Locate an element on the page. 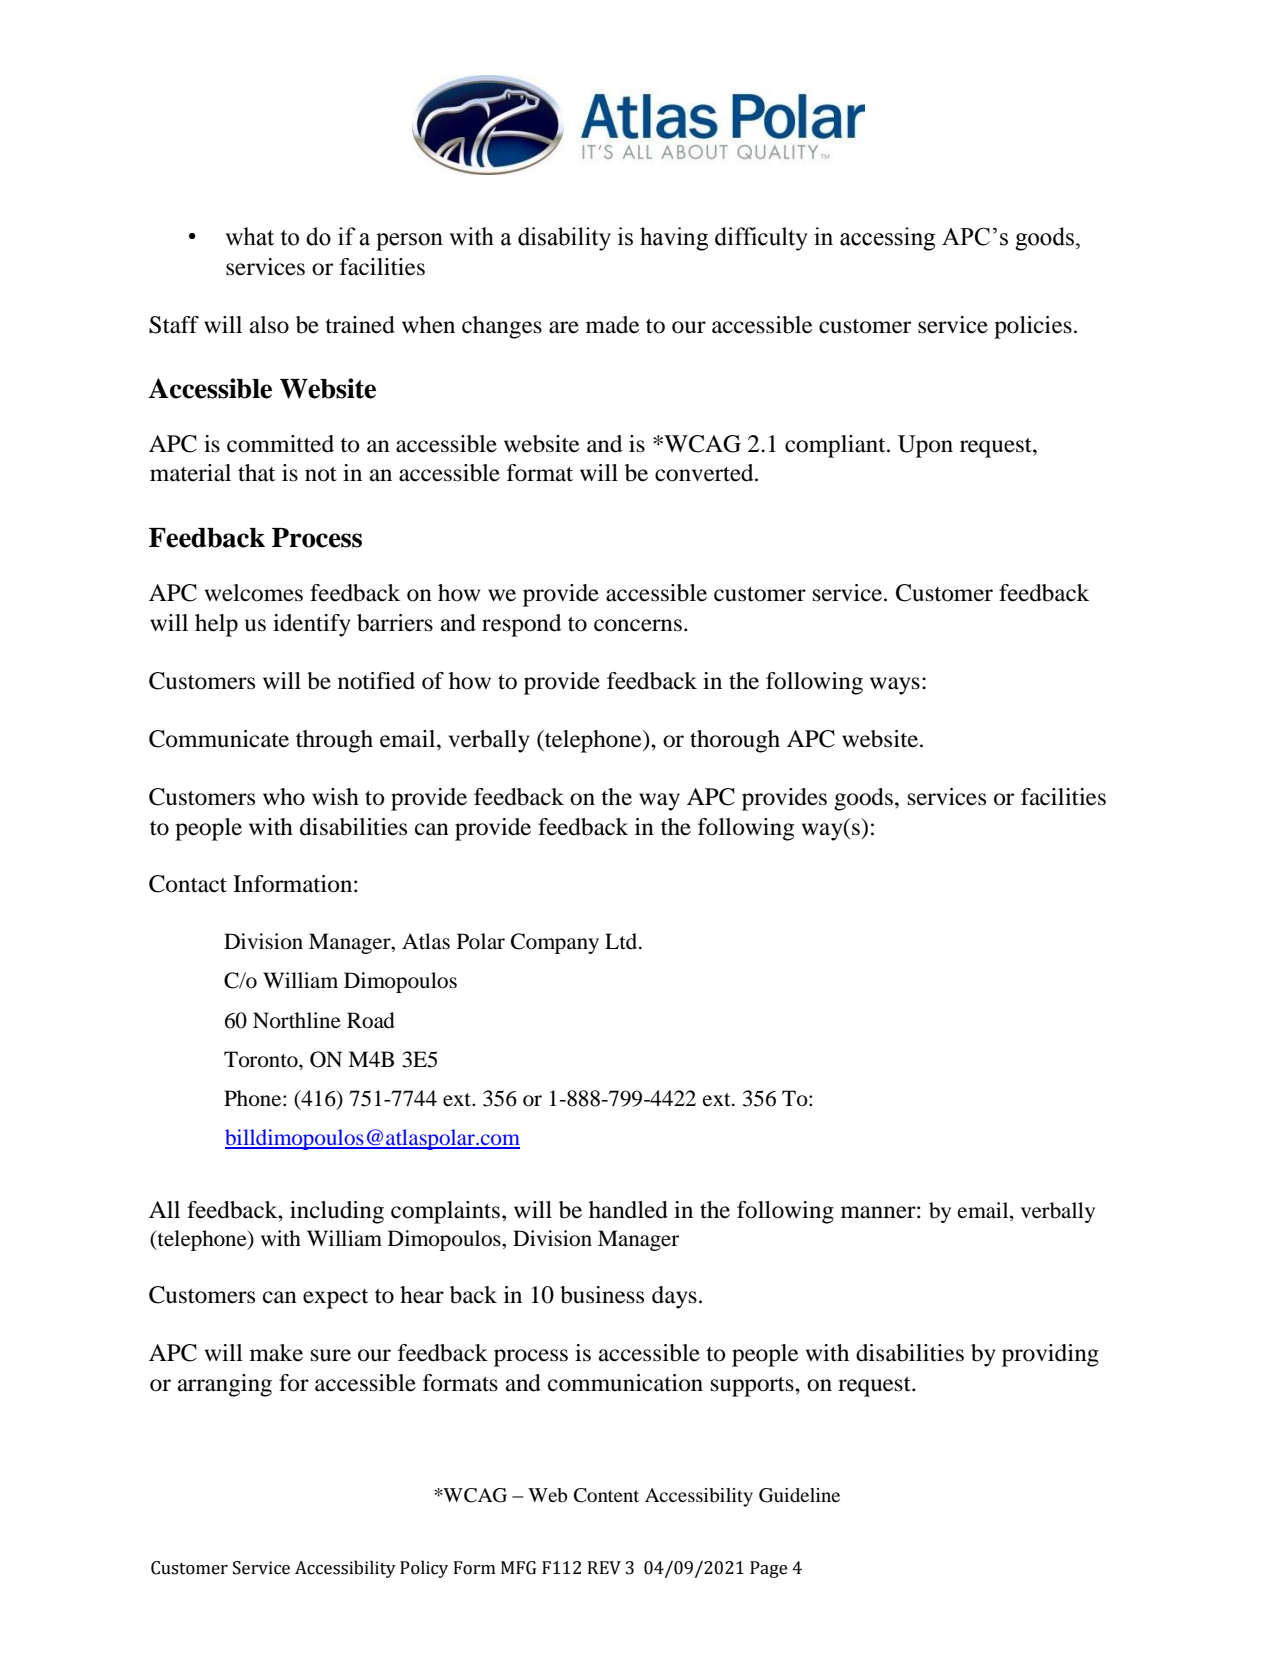 This page has height=1653, width=1278. Upon is located at coordinates (925, 446).
